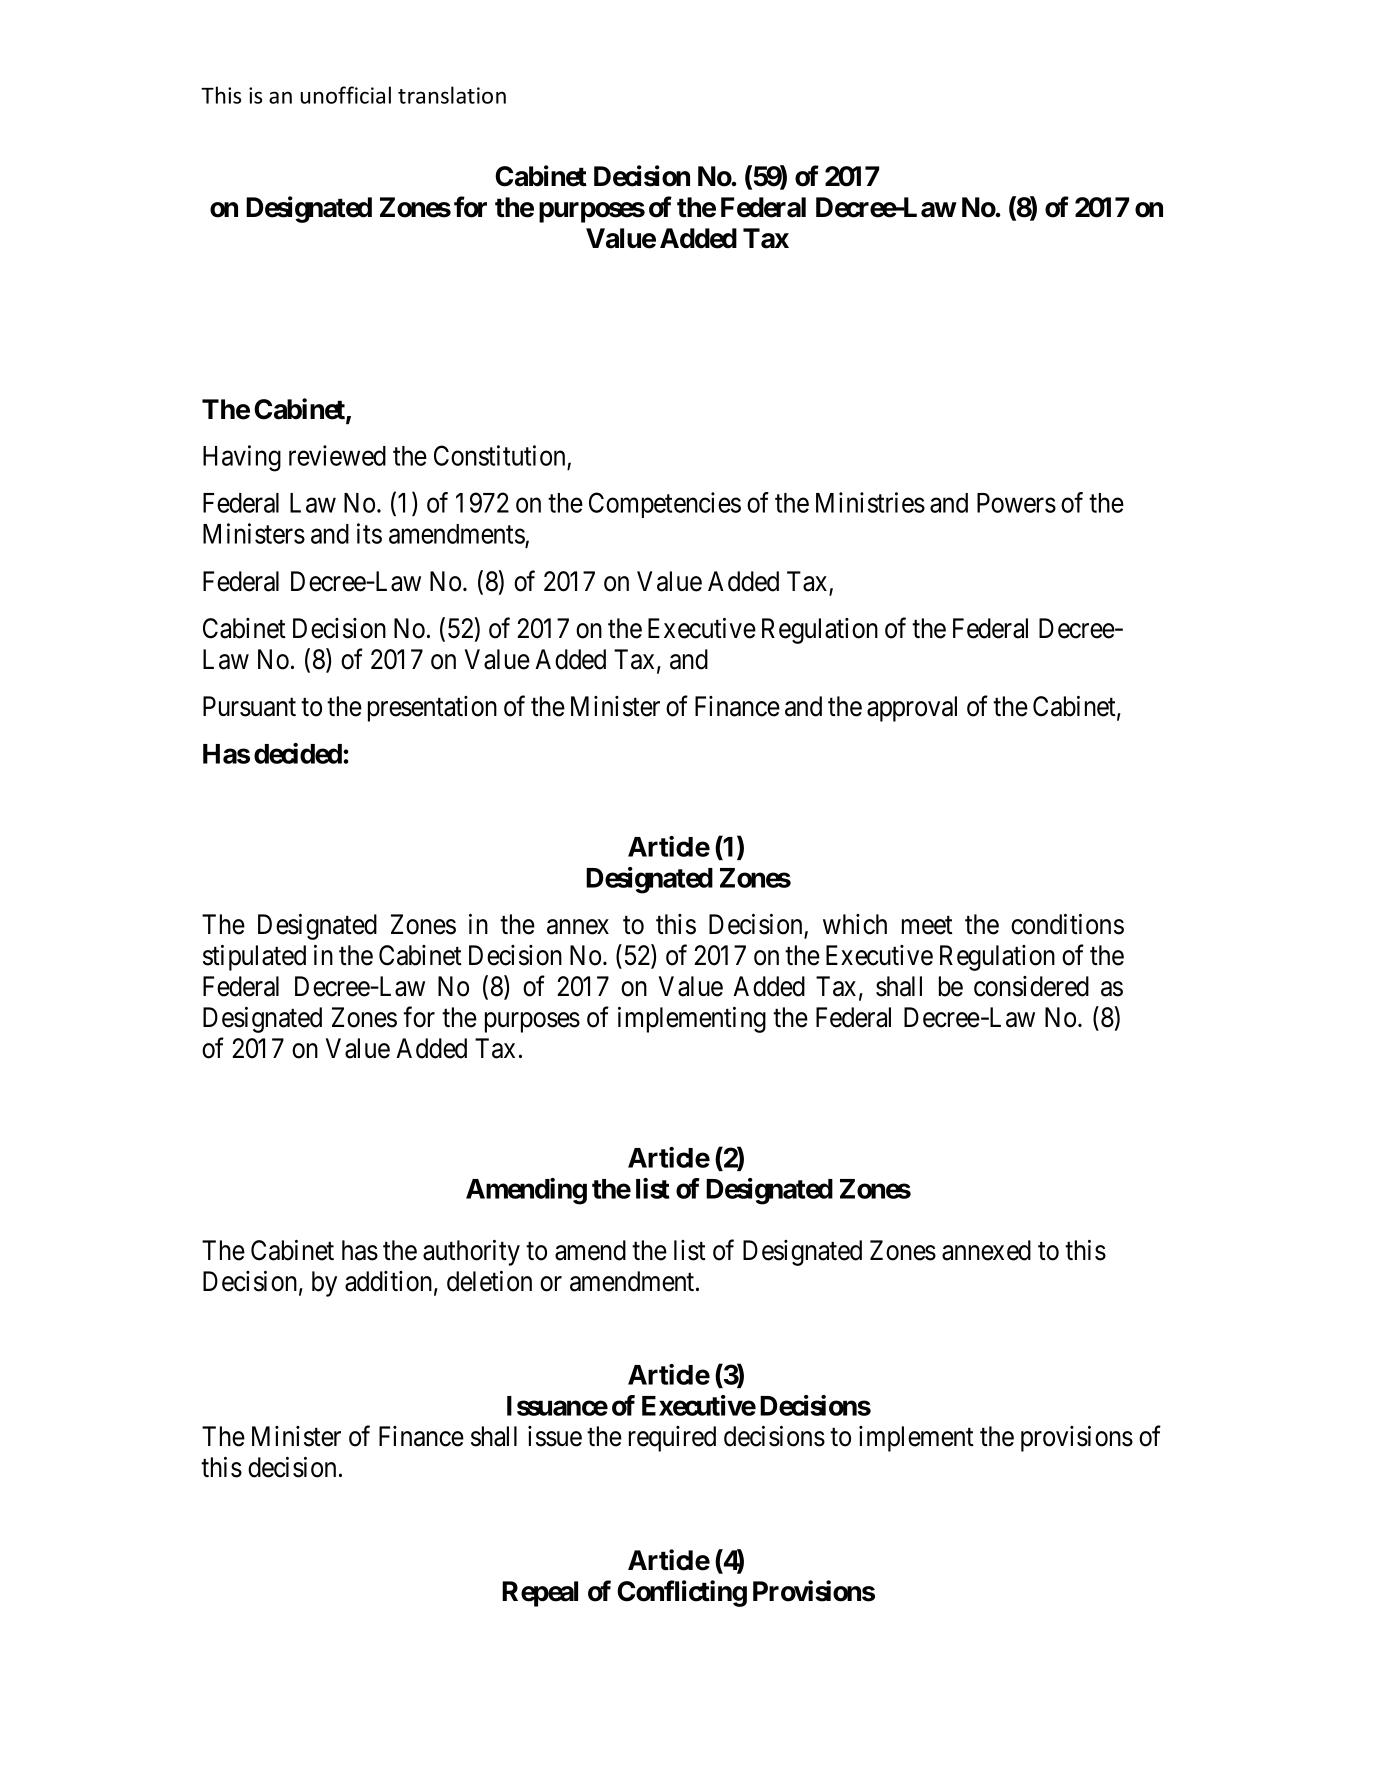  I want to click on issue, so click(555, 1436).
